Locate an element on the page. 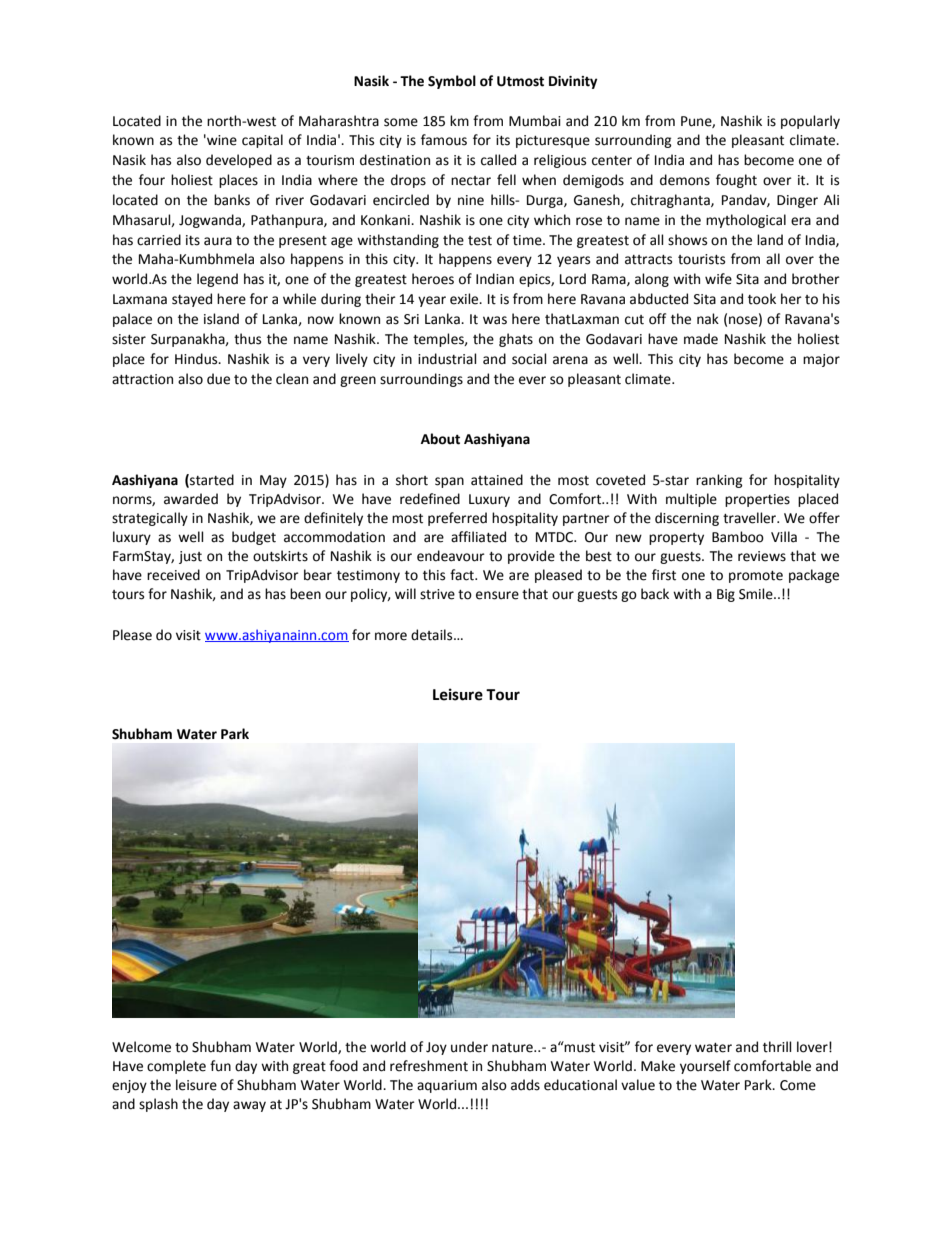 Image resolution: width=952 pixels, height=1233 pixels. yourself is located at coordinates (705, 1067).
